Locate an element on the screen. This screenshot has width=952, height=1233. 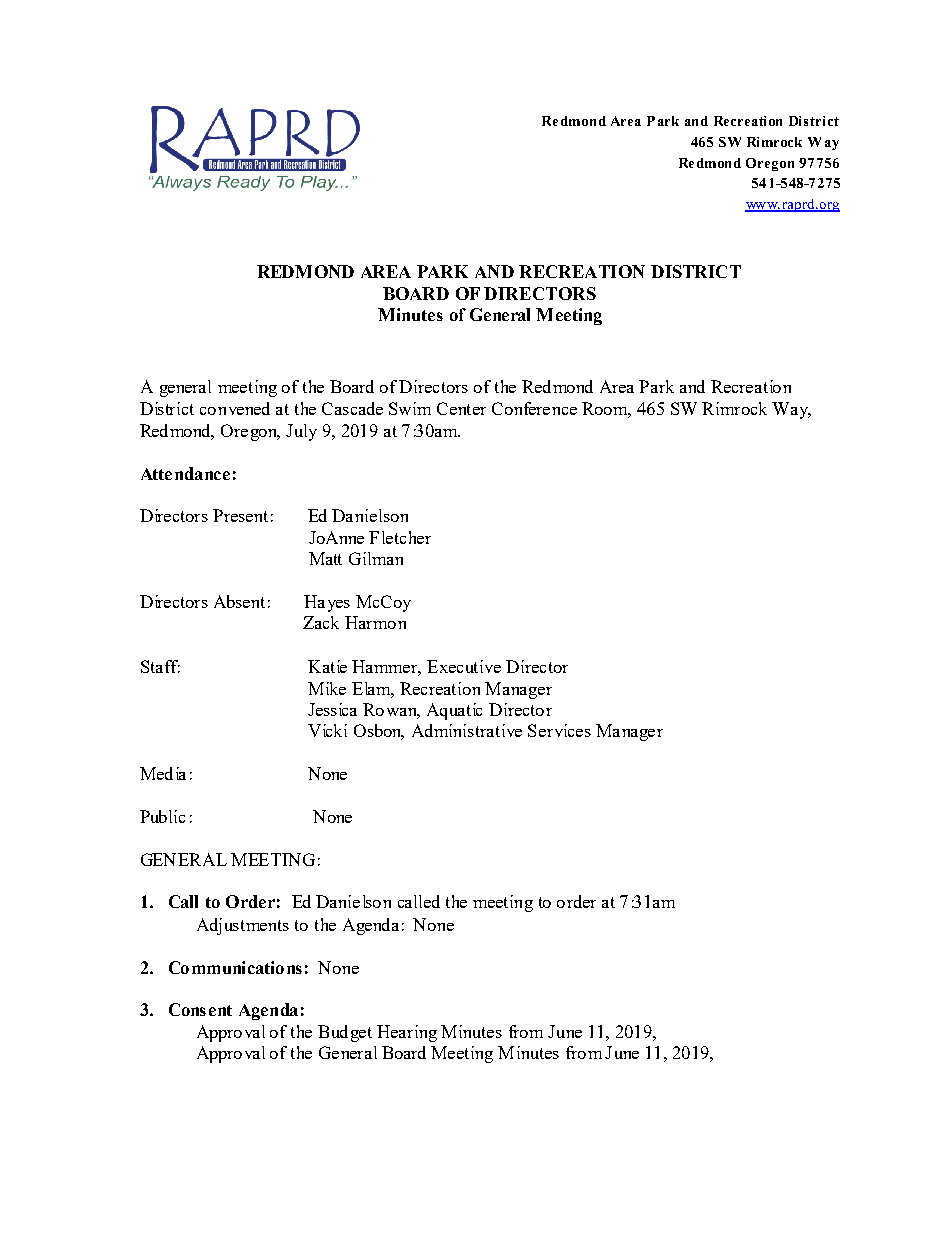
Swim is located at coordinates (410, 408).
